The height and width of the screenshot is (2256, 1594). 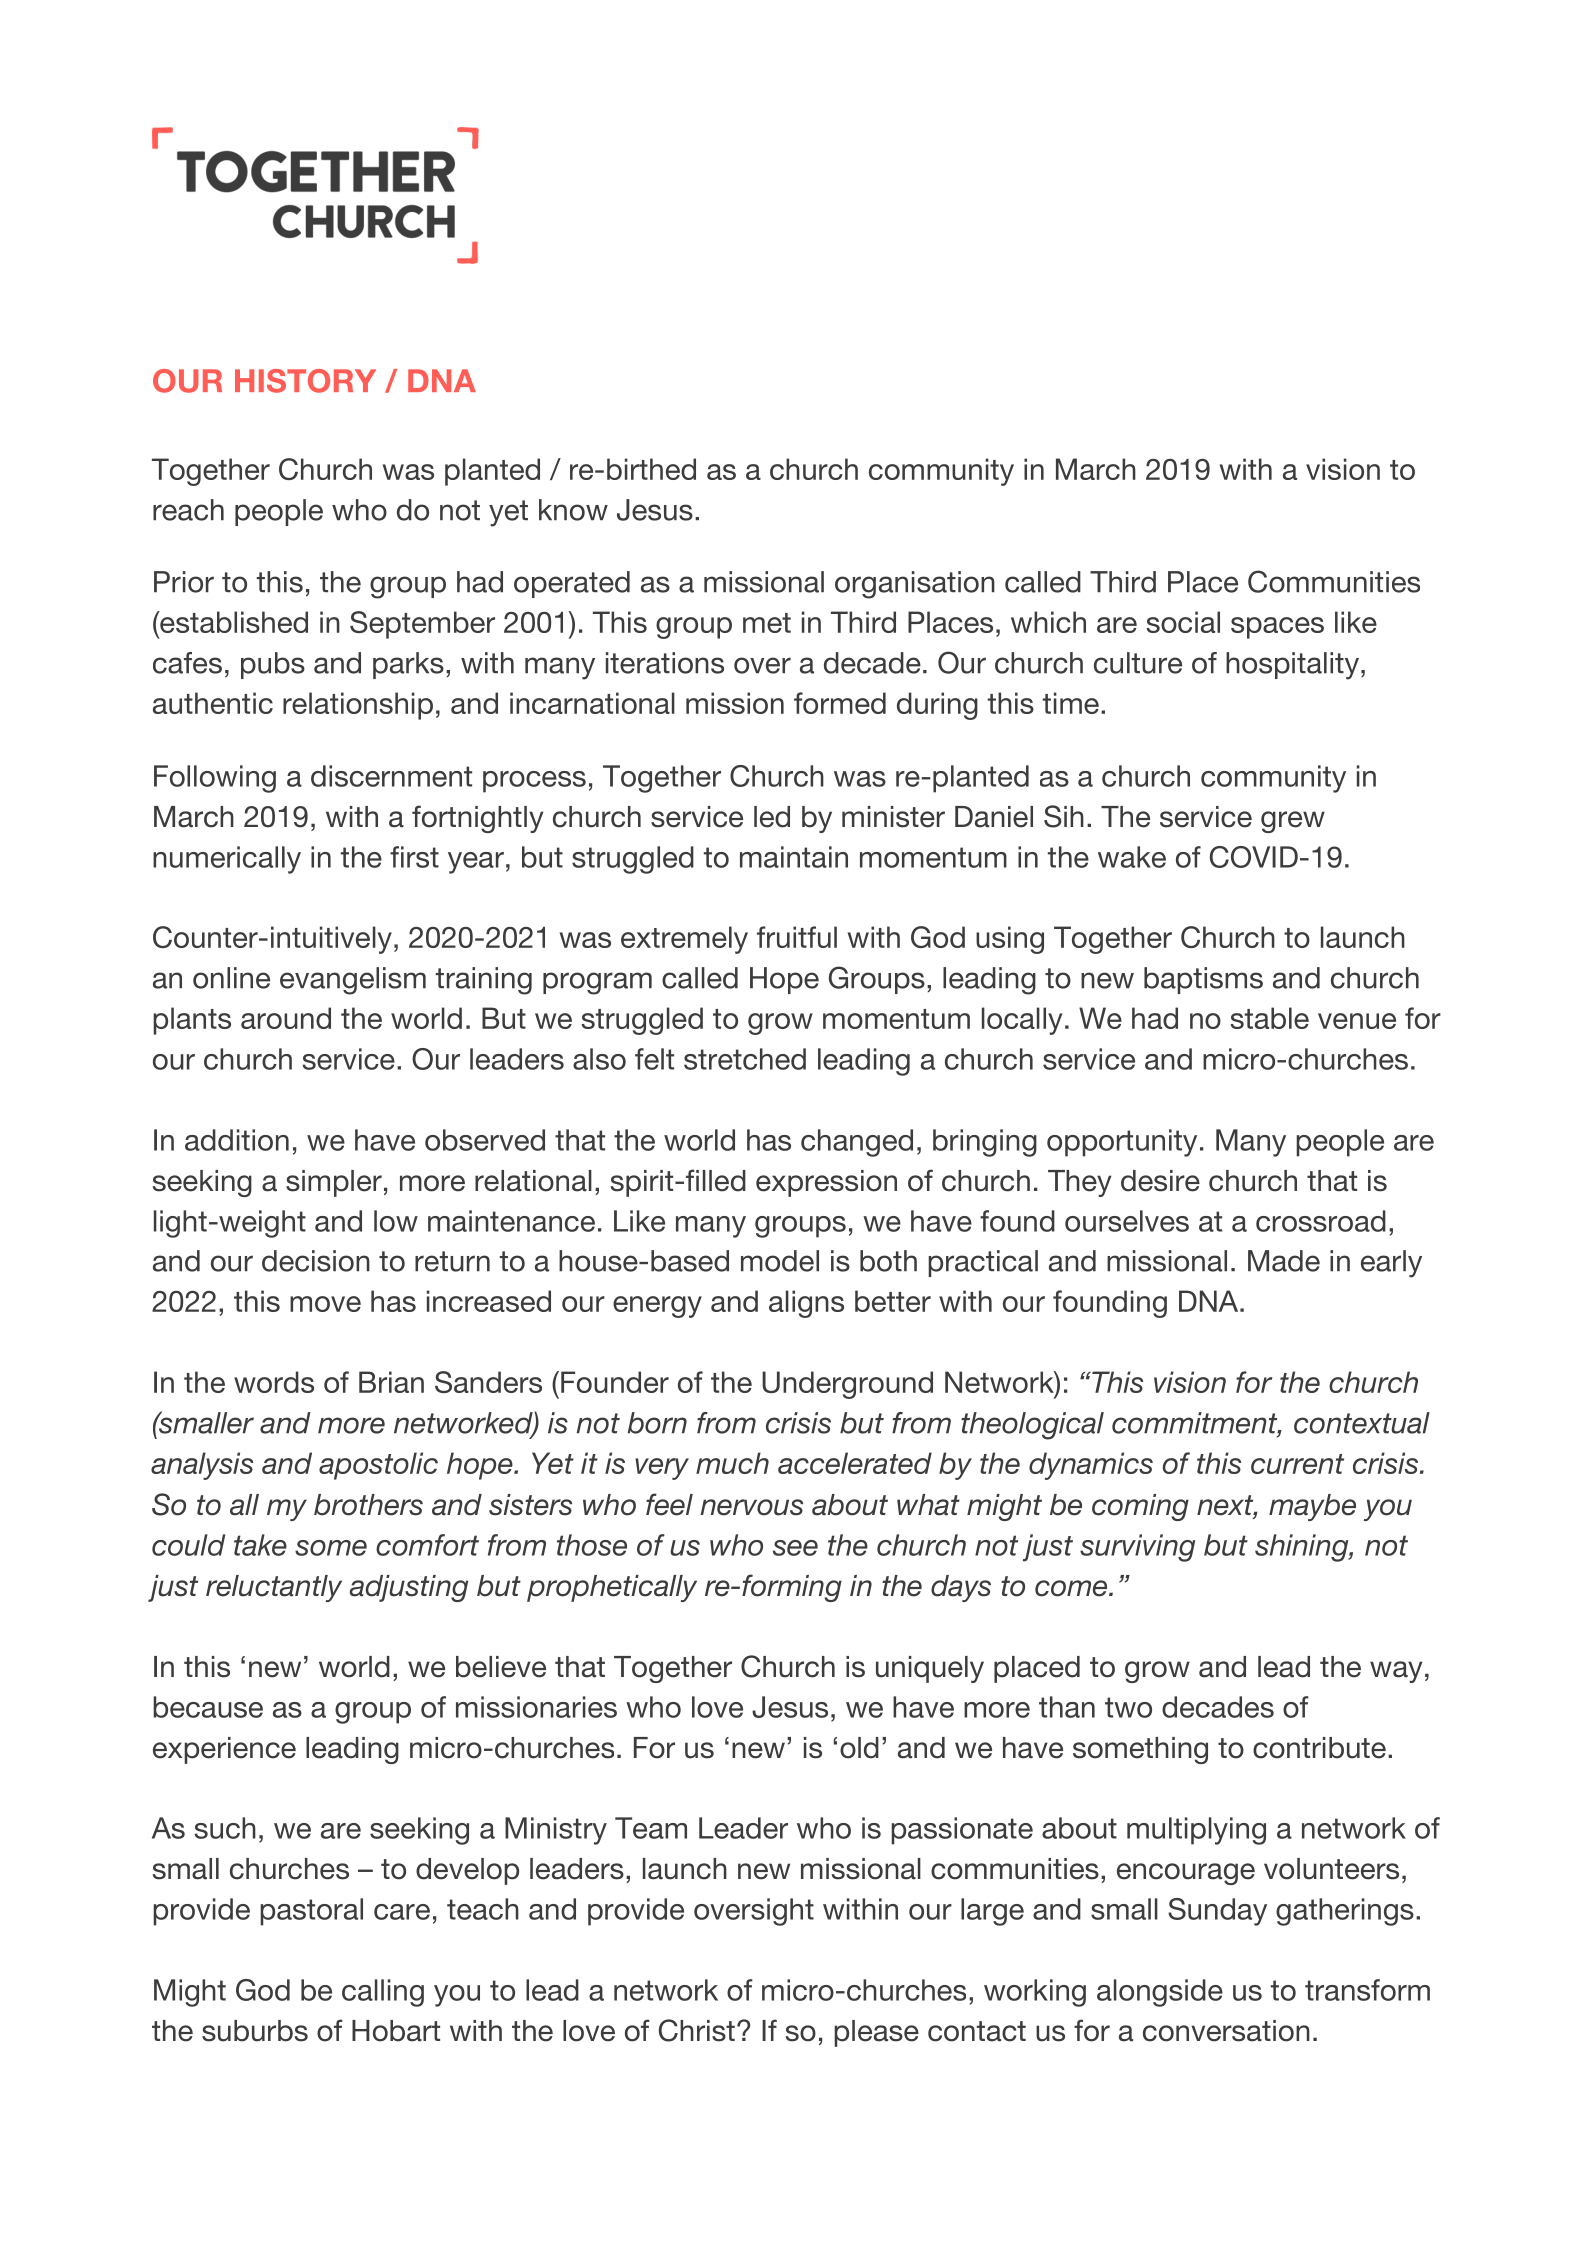 I want to click on words, so click(x=274, y=1382).
